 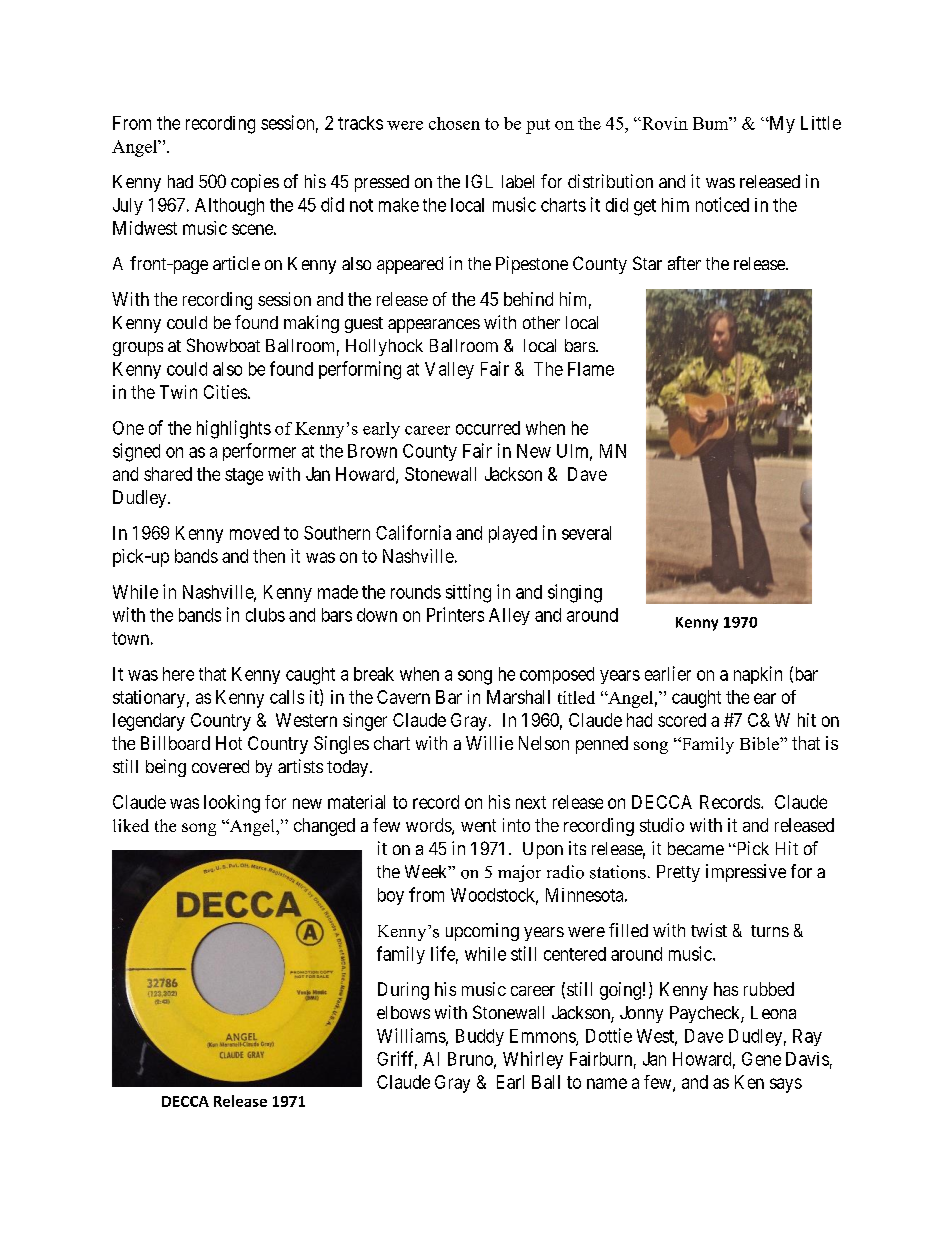 What do you see at coordinates (479, 181) in the document?
I see `IGL` at bounding box center [479, 181].
